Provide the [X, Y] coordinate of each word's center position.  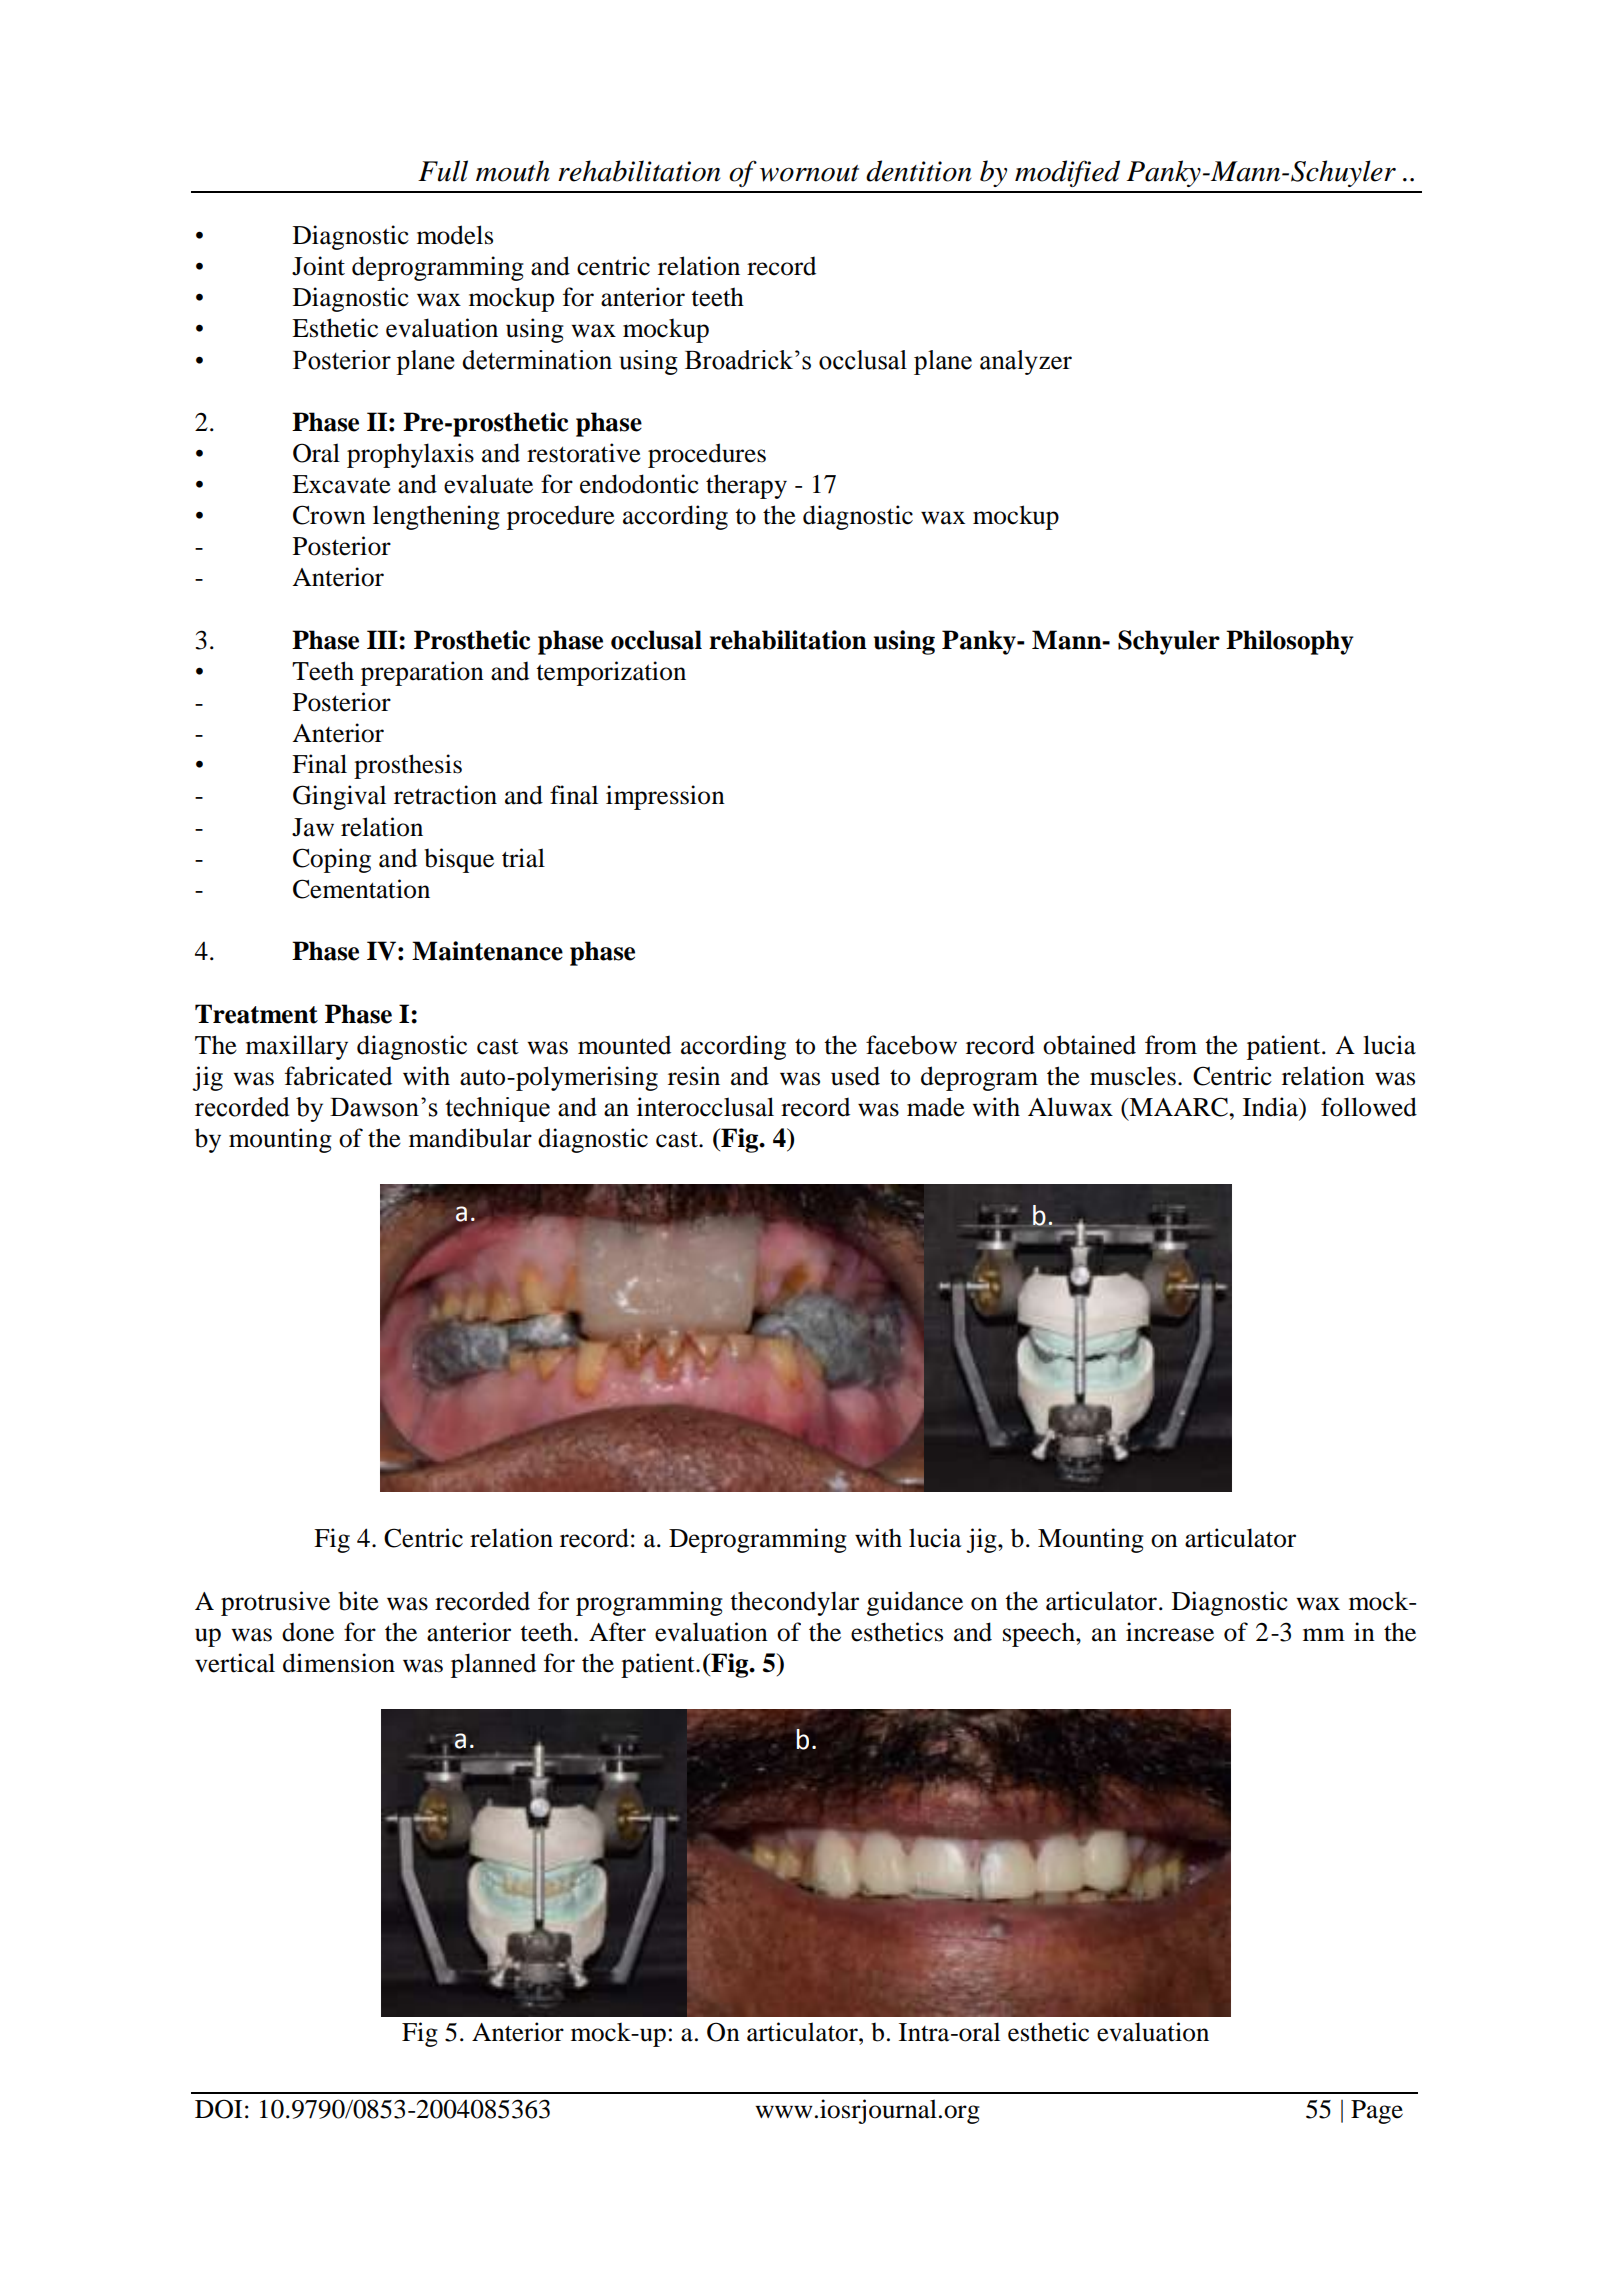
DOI [218, 2109]
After [617, 1632]
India [1271, 1107]
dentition [919, 171]
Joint [318, 266]
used [855, 1076]
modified [1067, 173]
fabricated [338, 1076]
